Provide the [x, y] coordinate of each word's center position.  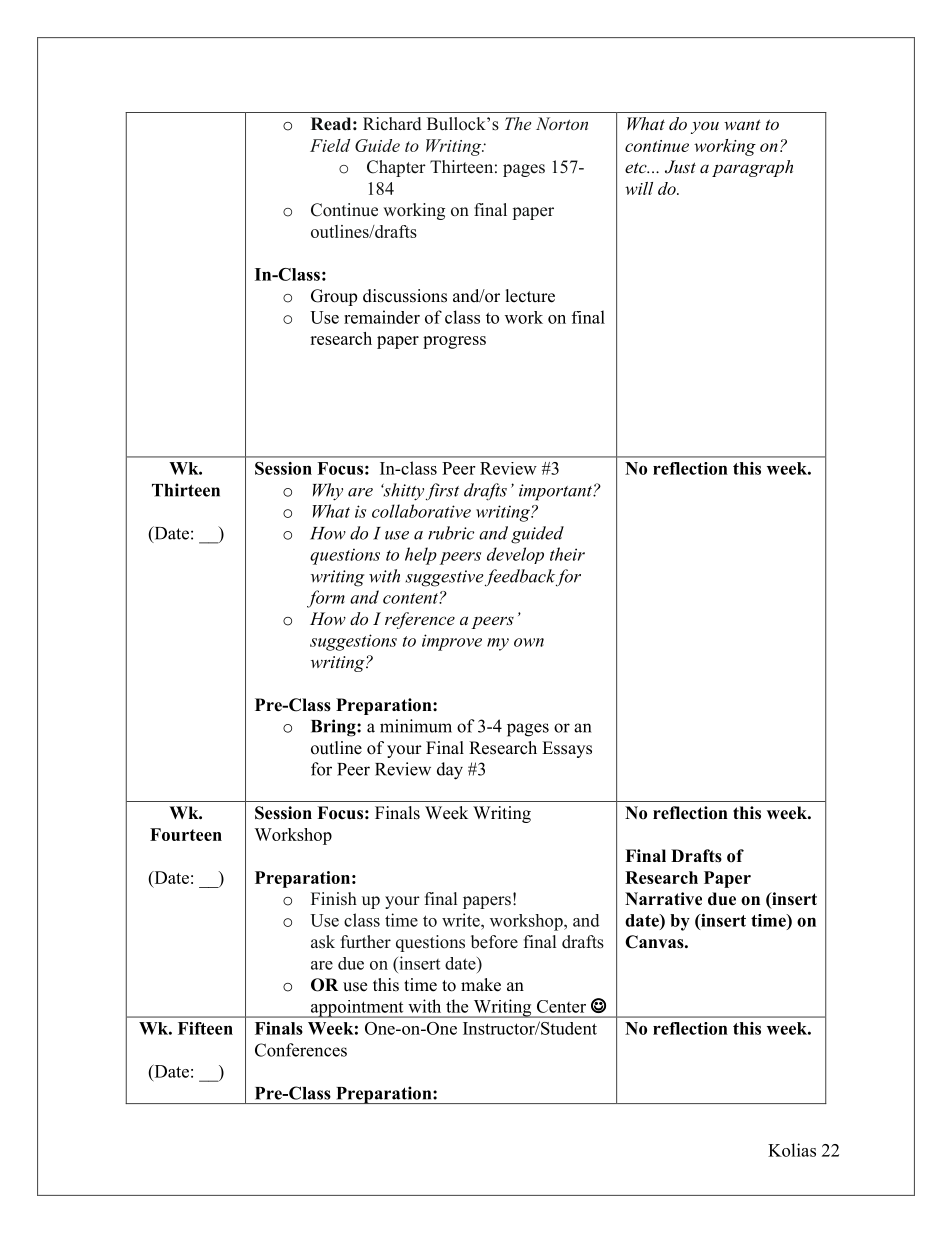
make [481, 985]
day [450, 771]
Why [328, 492]
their [567, 554]
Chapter [396, 168]
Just [680, 167]
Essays [567, 749]
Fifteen [205, 1028]
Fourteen [186, 834]
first [442, 491]
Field [330, 145]
